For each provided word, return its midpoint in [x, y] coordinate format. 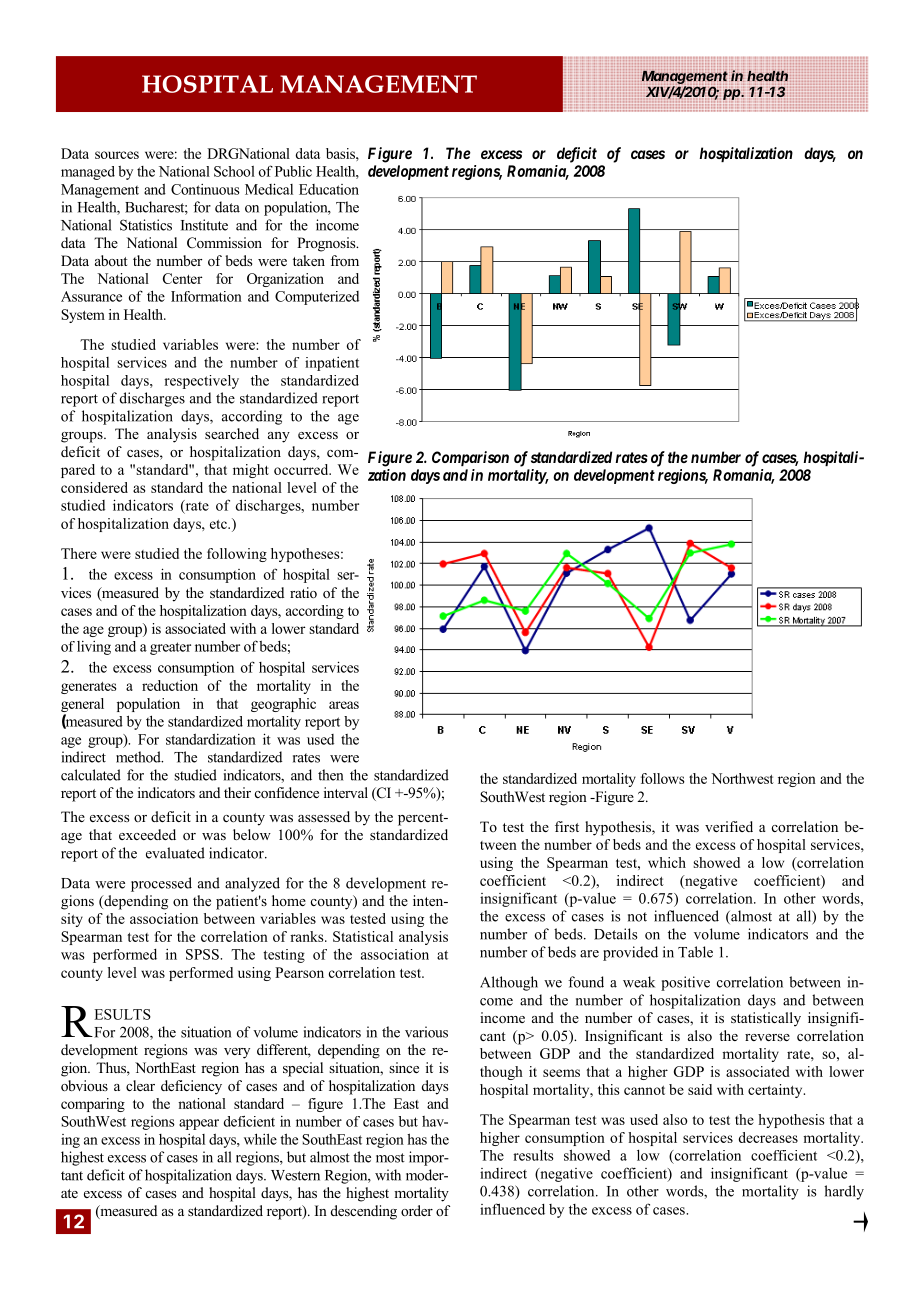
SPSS [203, 954]
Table [695, 952]
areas [344, 705]
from [344, 261]
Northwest [742, 778]
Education [329, 189]
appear [199, 1124]
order [417, 1210]
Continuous [205, 189]
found [586, 982]
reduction [170, 685]
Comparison [470, 458]
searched [232, 433]
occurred [302, 469]
